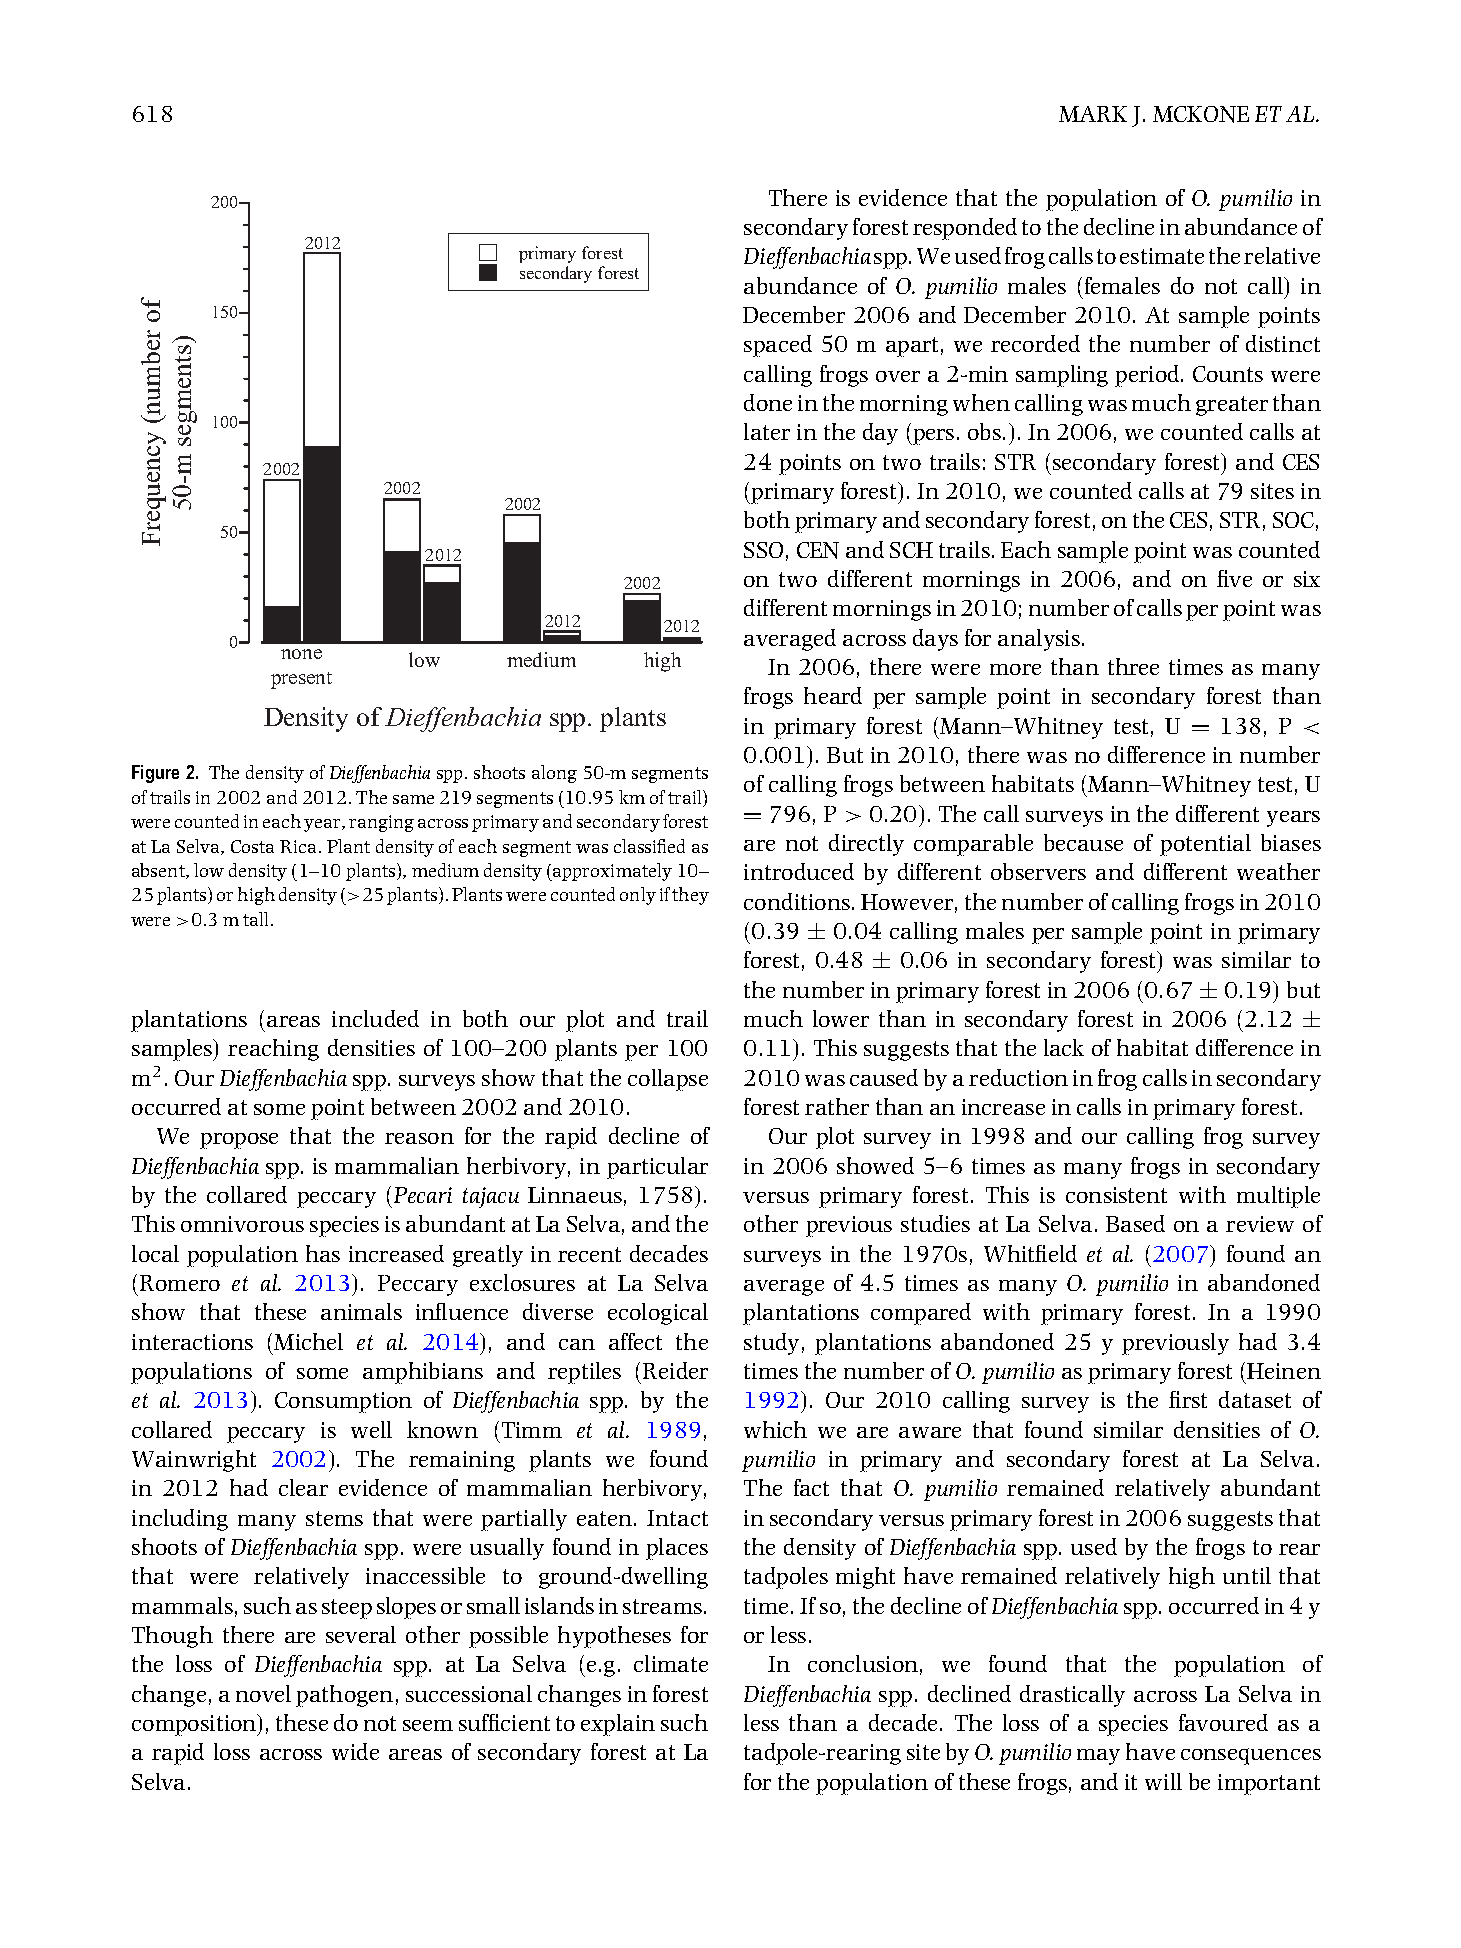 This screenshot has width=1461, height=1948. I want to click on five, so click(1234, 578).
